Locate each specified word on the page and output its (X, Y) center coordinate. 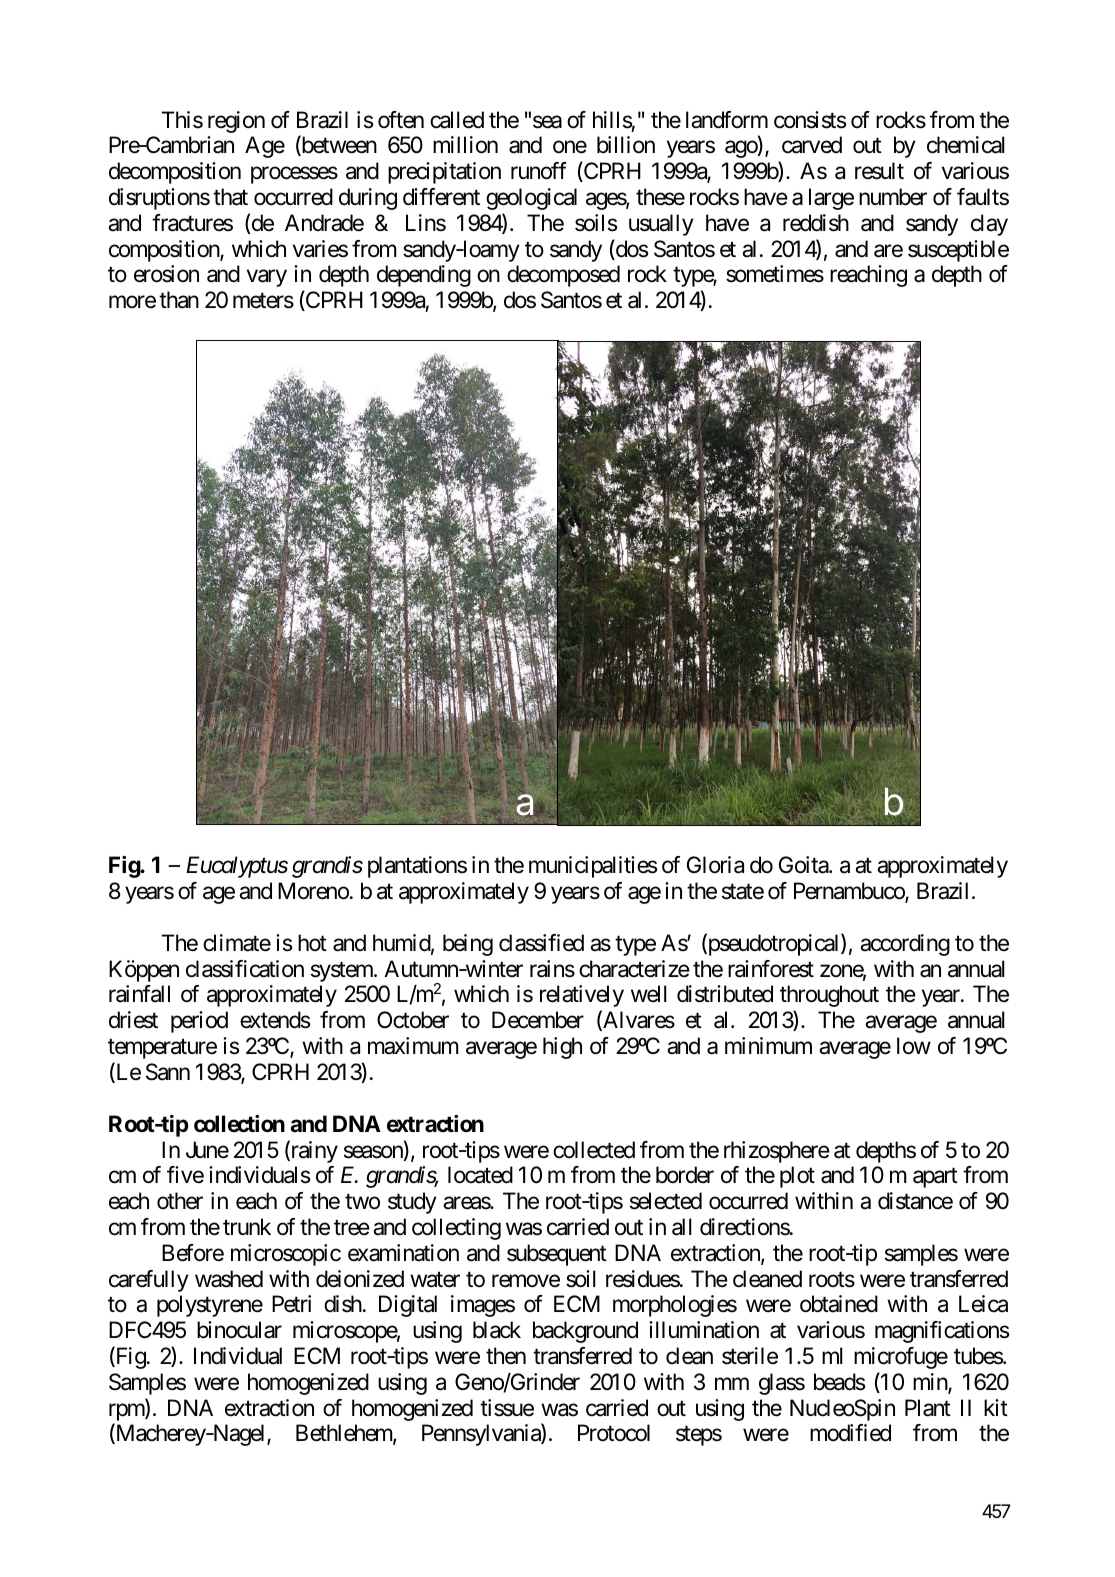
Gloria (715, 865)
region (236, 122)
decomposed (563, 276)
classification (245, 969)
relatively (582, 996)
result (879, 171)
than (179, 300)
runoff (539, 171)
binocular (239, 1330)
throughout (829, 996)
